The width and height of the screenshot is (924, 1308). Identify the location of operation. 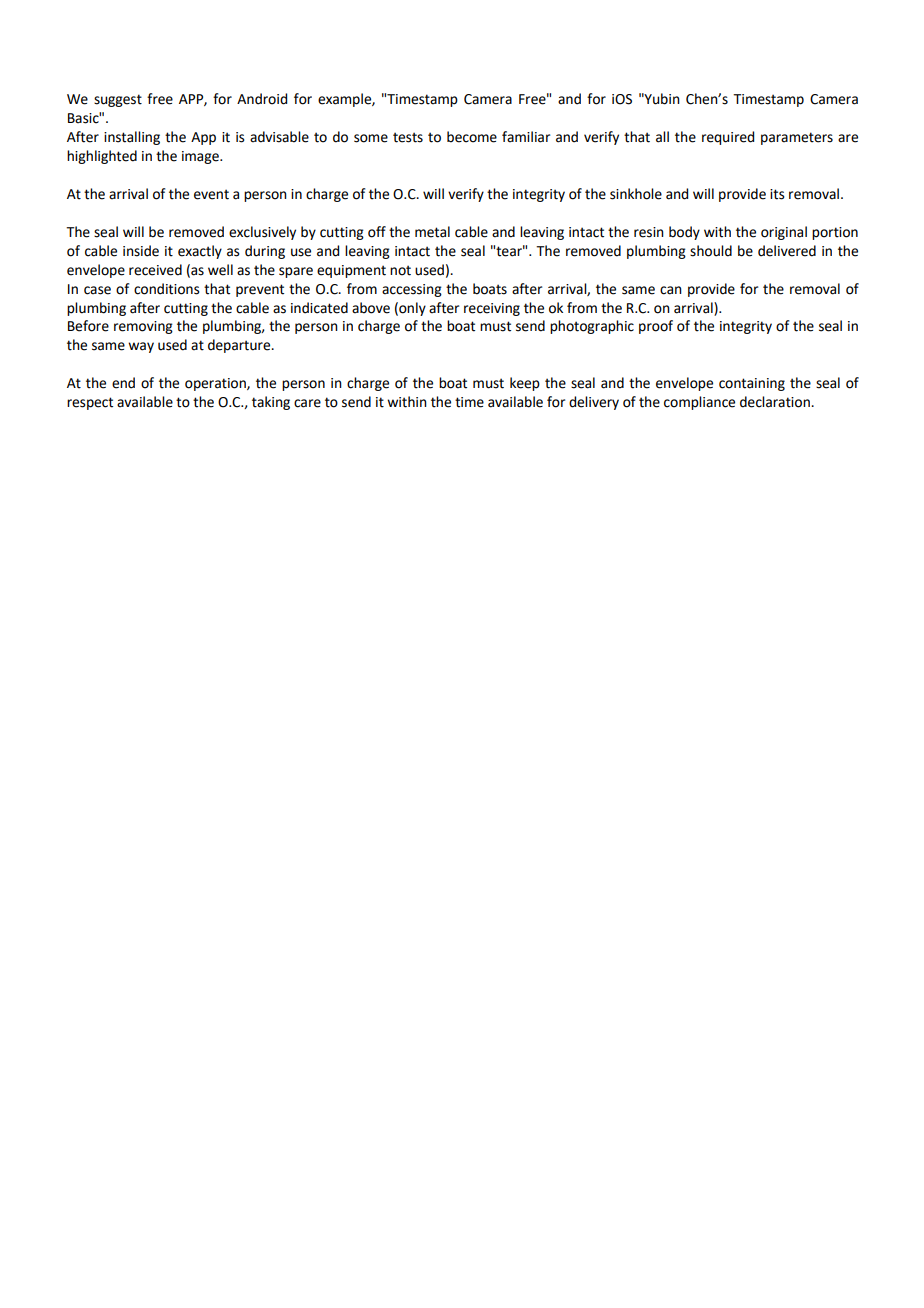
(216, 384).
